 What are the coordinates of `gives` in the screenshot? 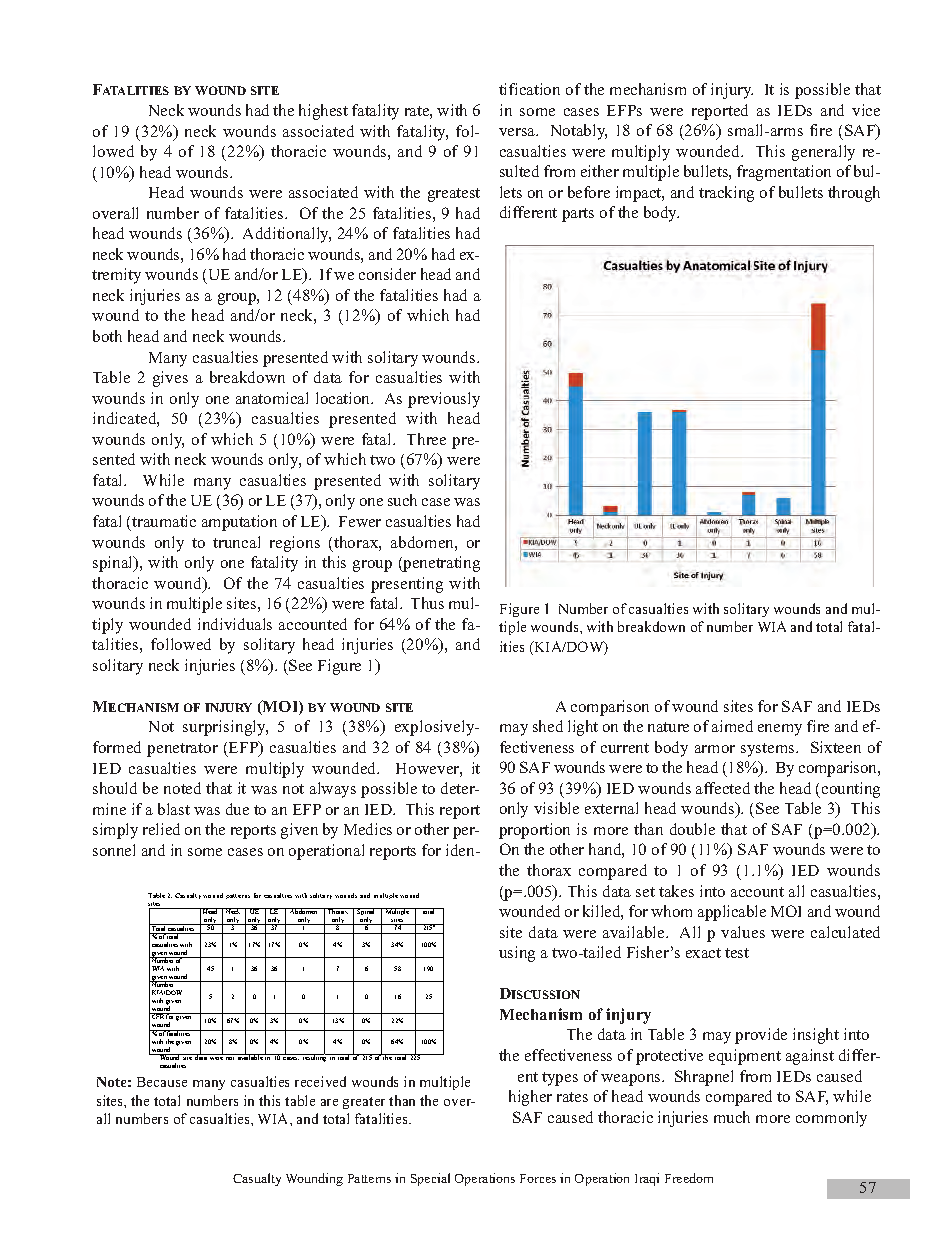 It's located at (170, 379).
